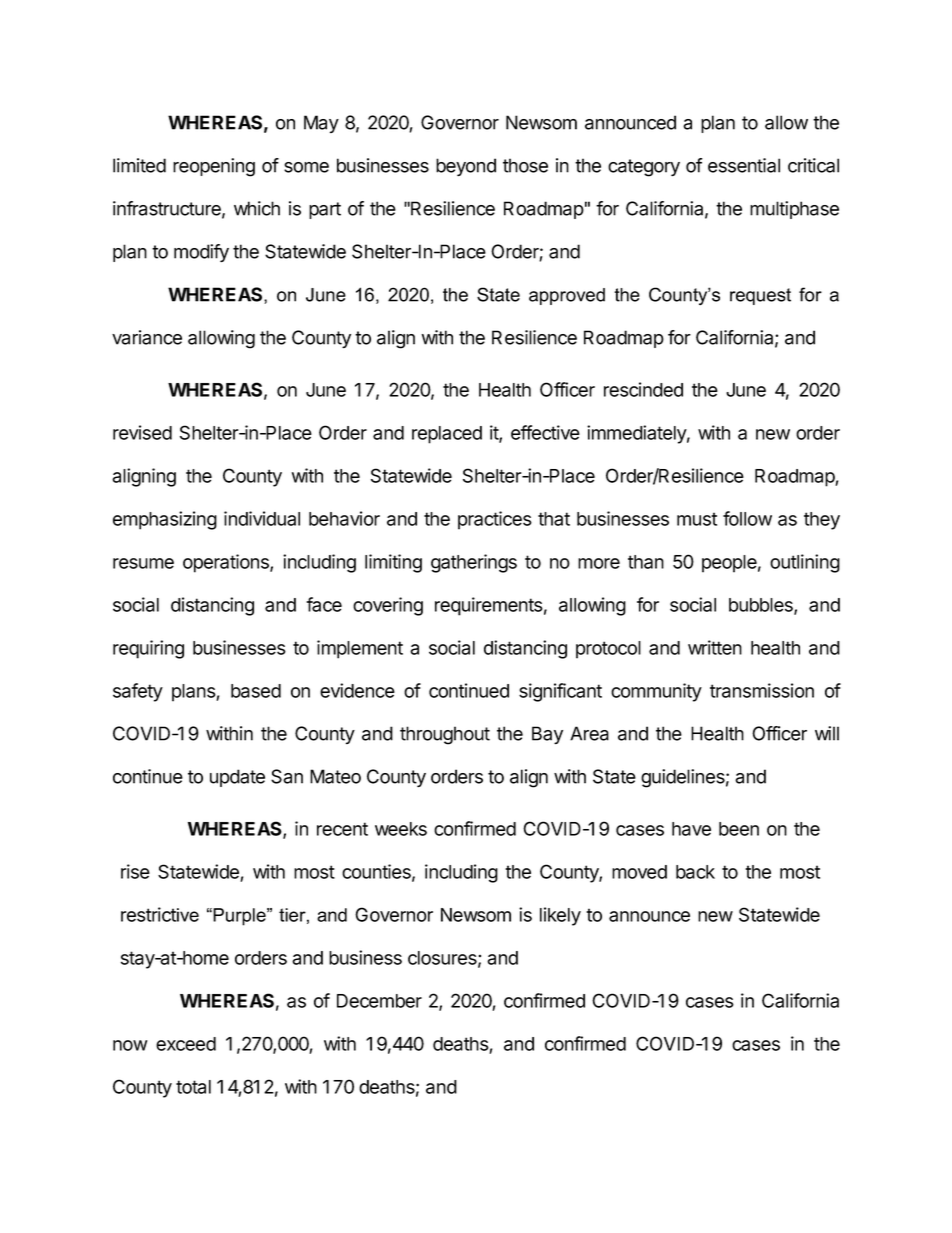 The width and height of the page is (952, 1233). What do you see at coordinates (186, 1044) in the page?
I see `exceed` at bounding box center [186, 1044].
